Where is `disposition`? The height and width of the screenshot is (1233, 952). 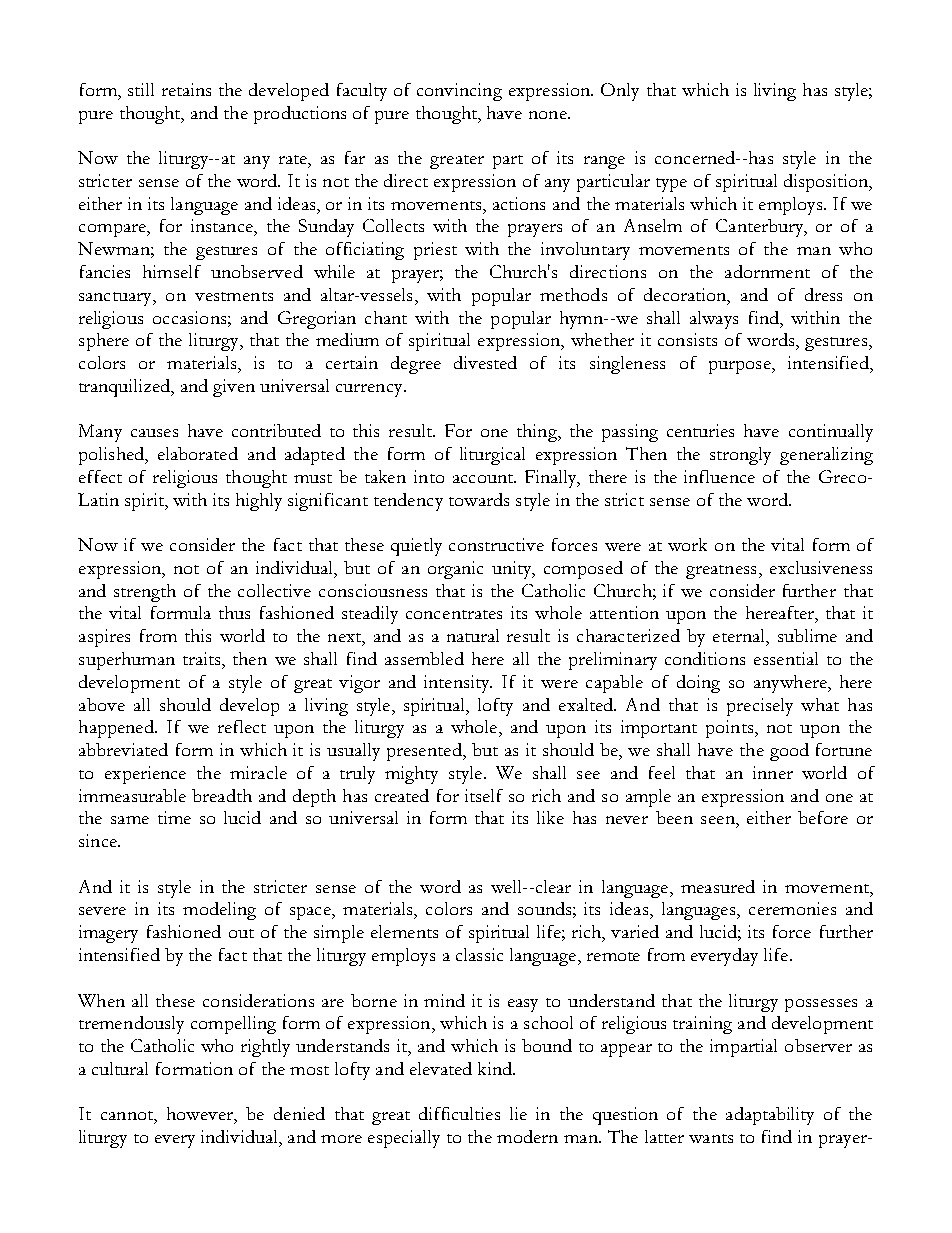 disposition is located at coordinates (827, 183).
